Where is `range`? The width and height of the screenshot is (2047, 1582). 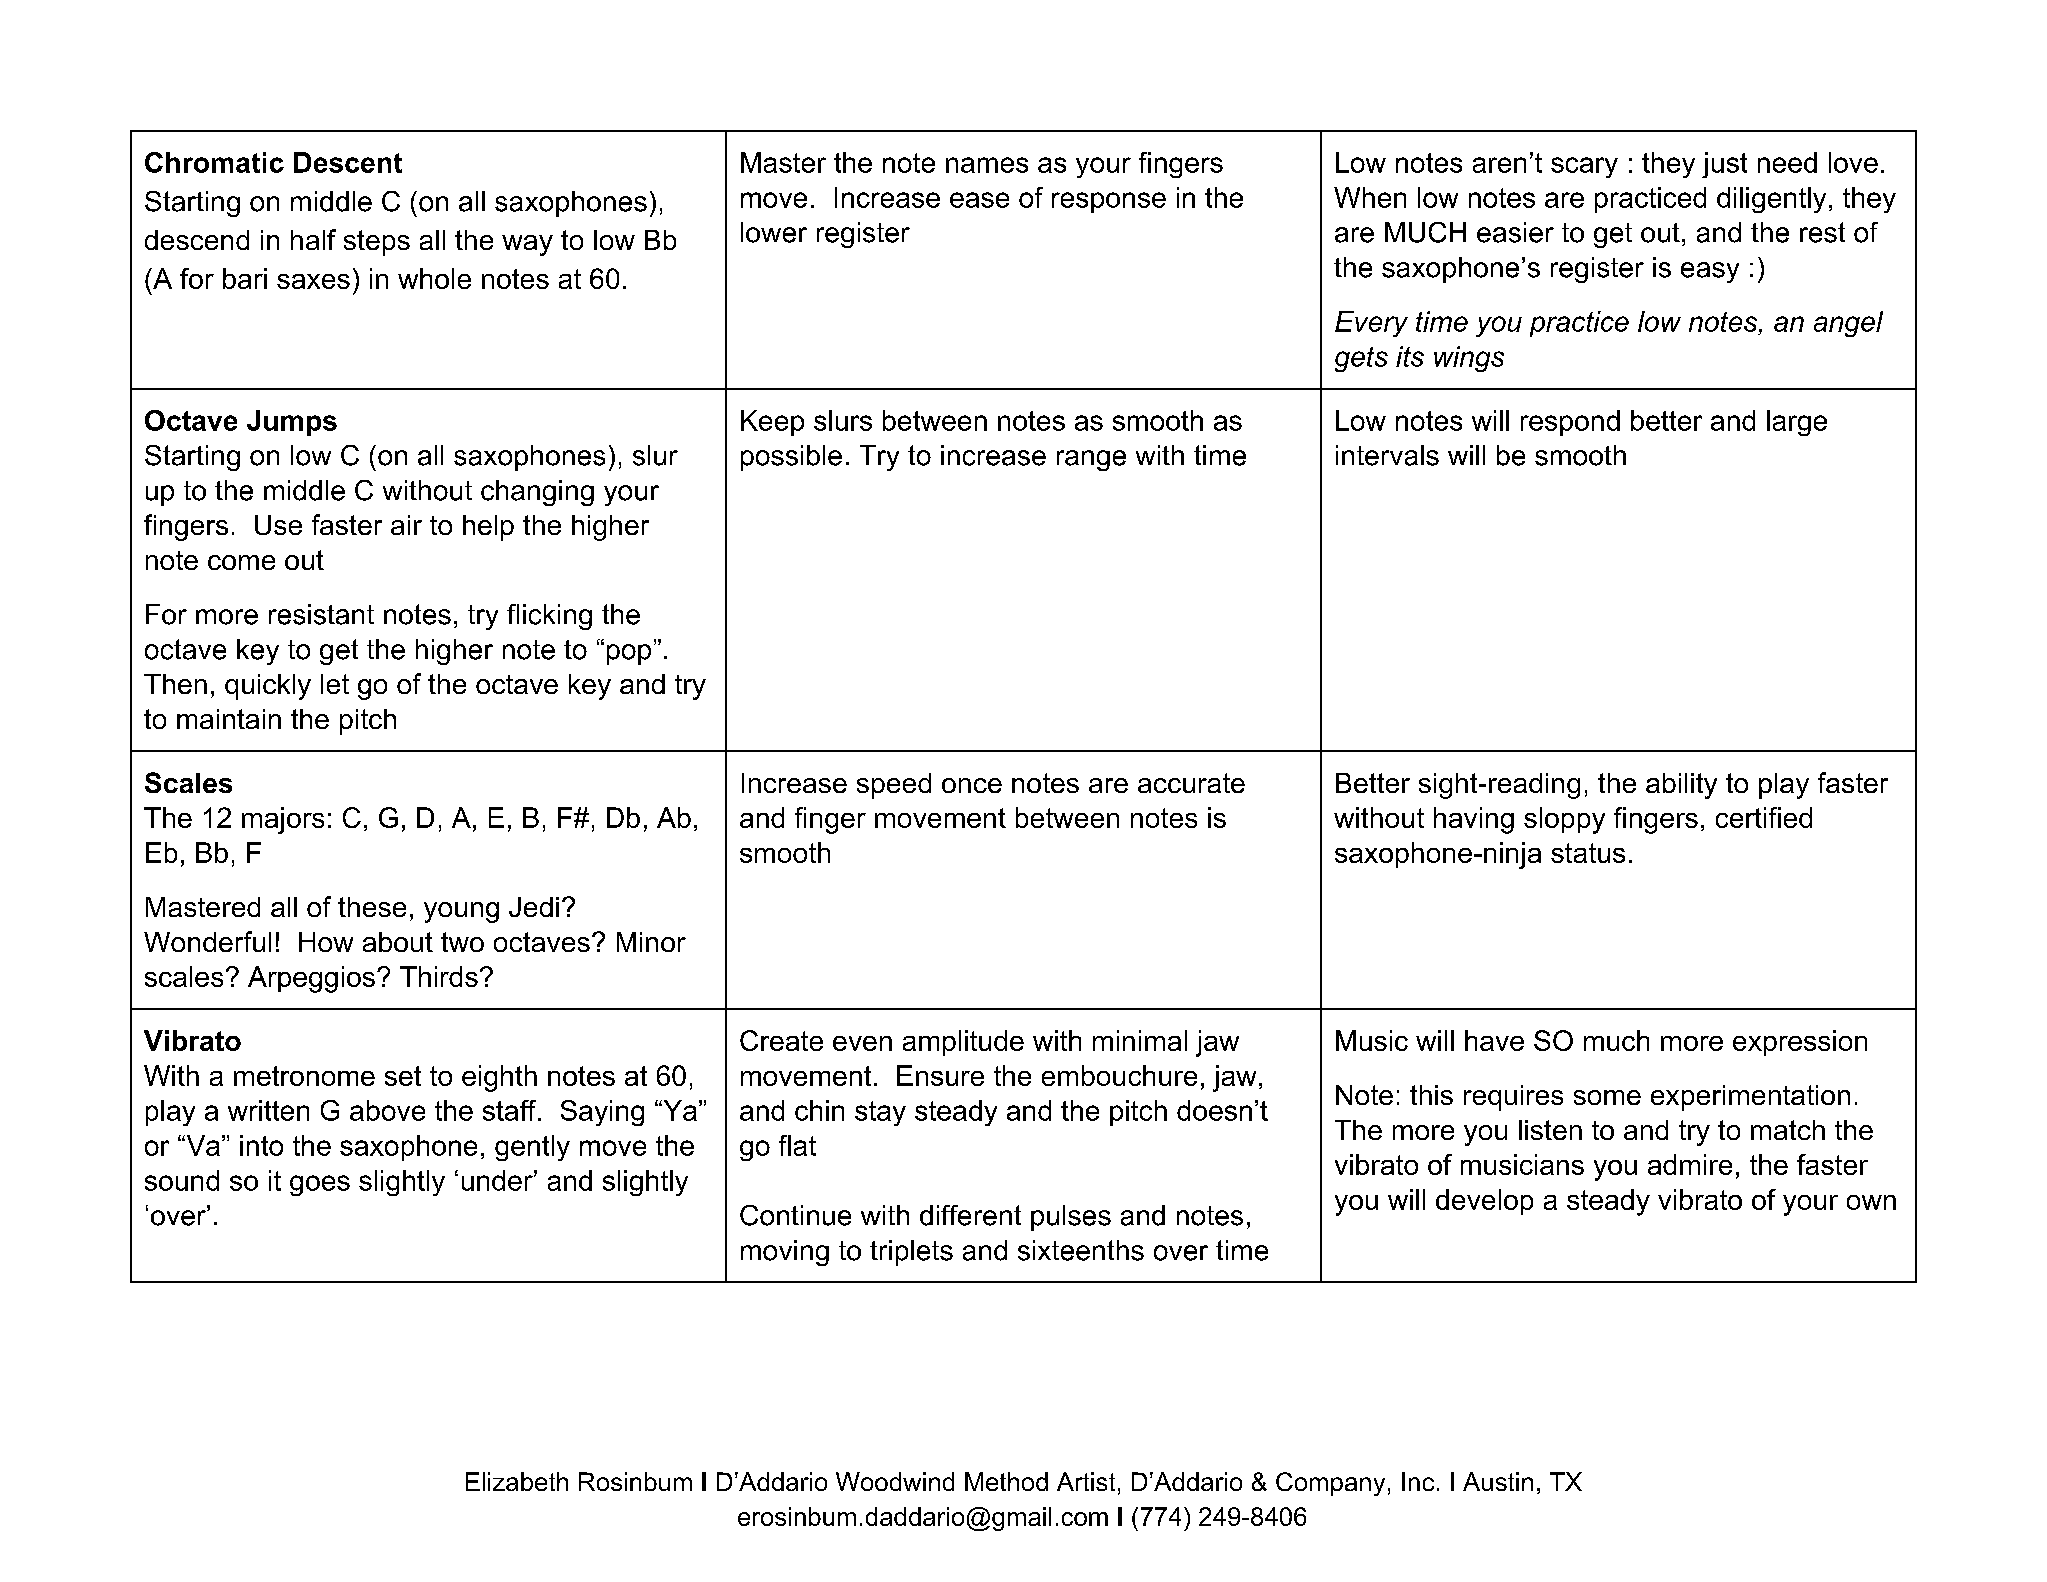 range is located at coordinates (1091, 460).
